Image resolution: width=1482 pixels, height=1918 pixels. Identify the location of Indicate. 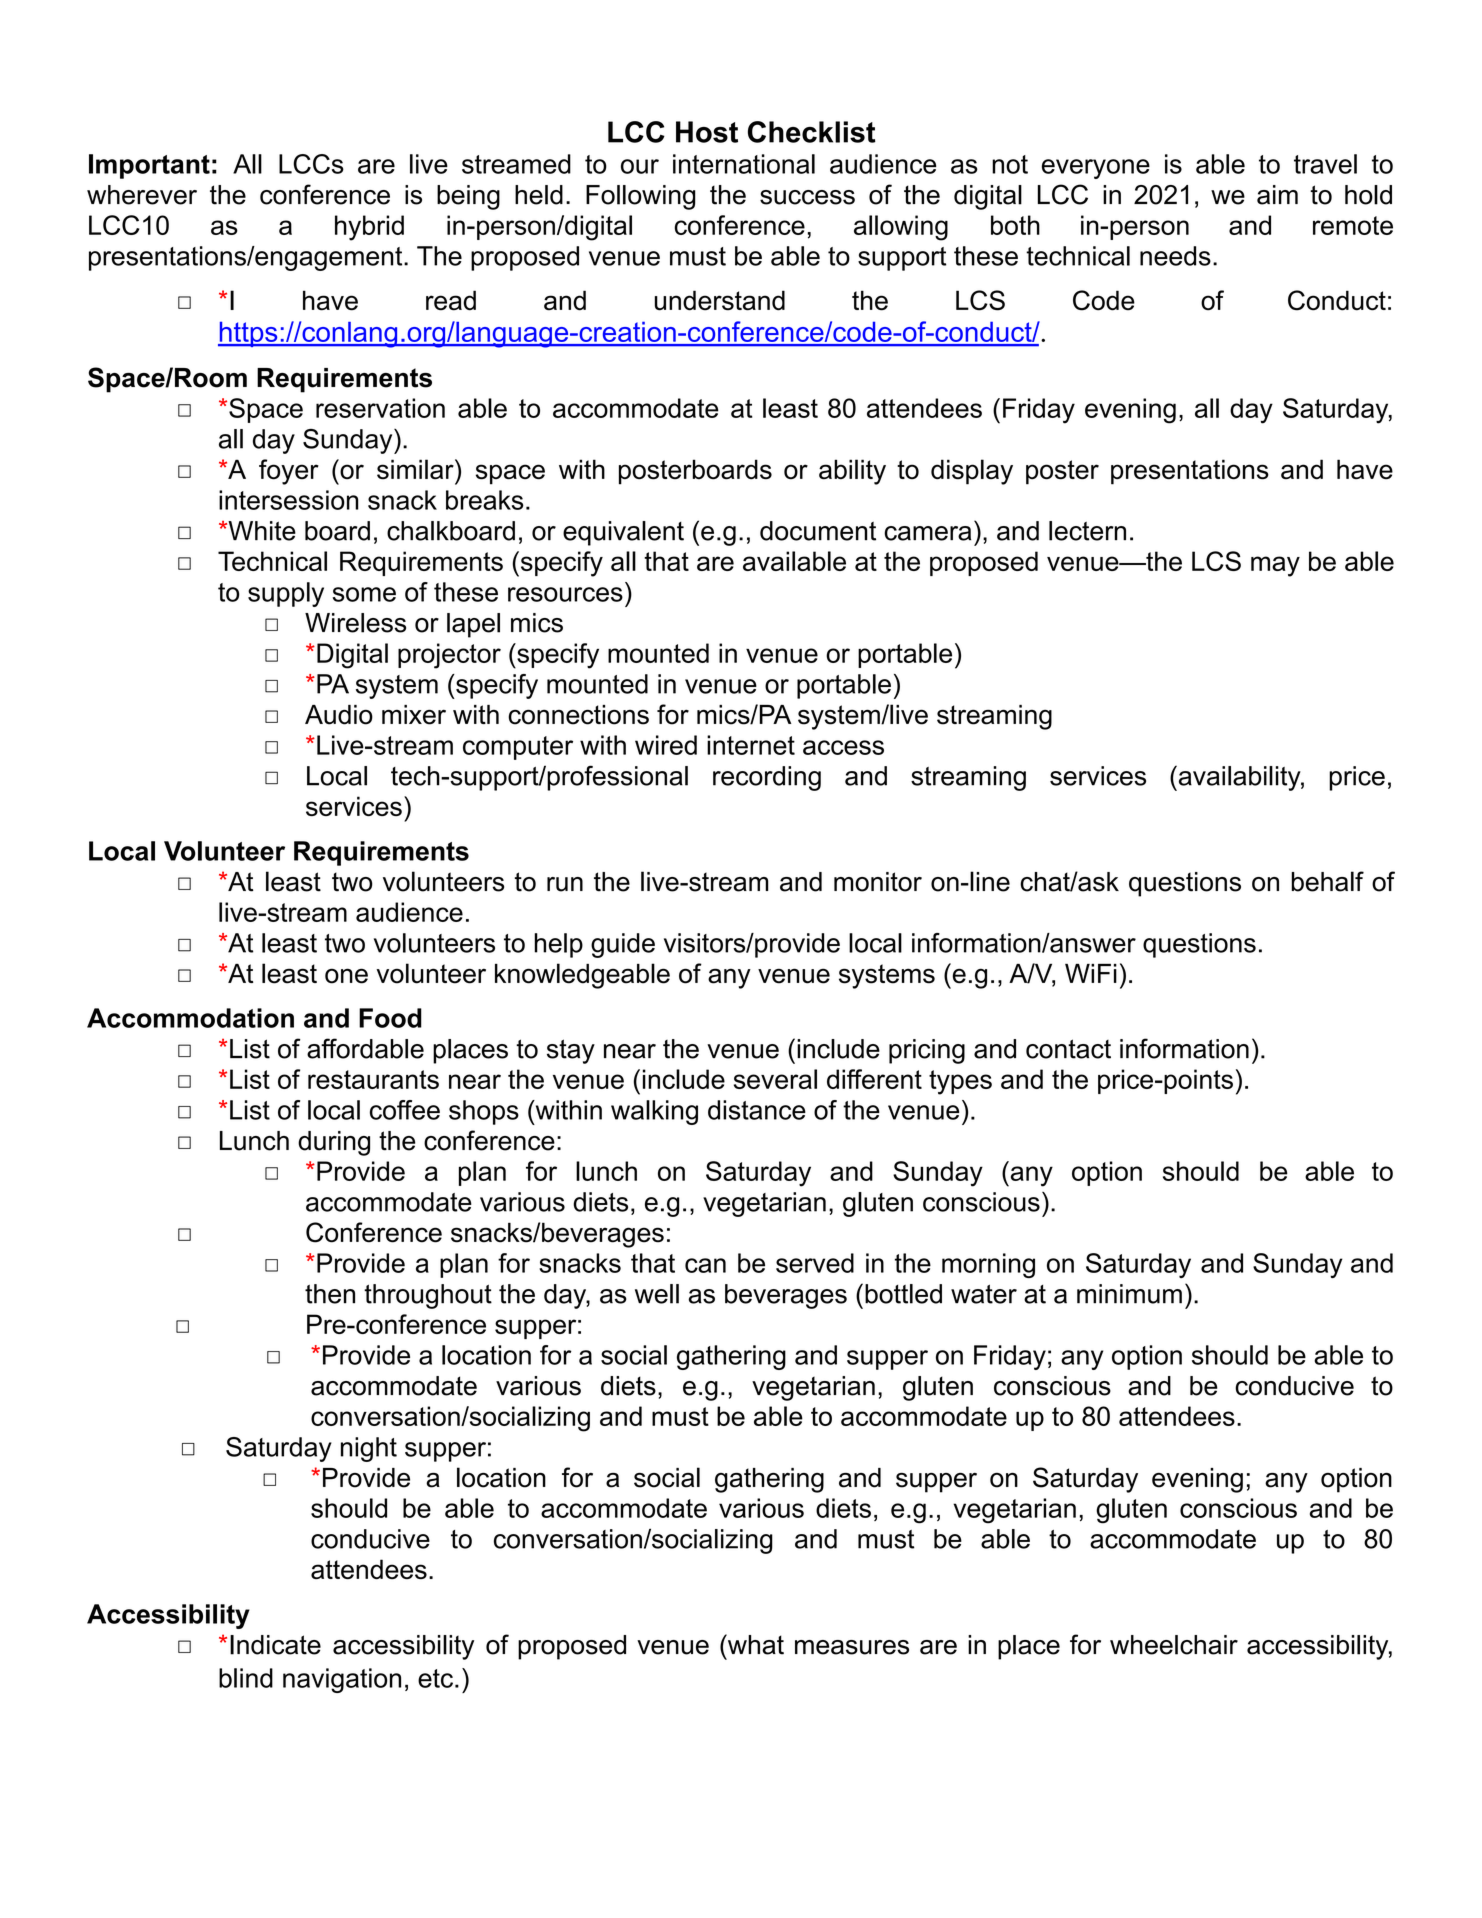
(275, 1645).
